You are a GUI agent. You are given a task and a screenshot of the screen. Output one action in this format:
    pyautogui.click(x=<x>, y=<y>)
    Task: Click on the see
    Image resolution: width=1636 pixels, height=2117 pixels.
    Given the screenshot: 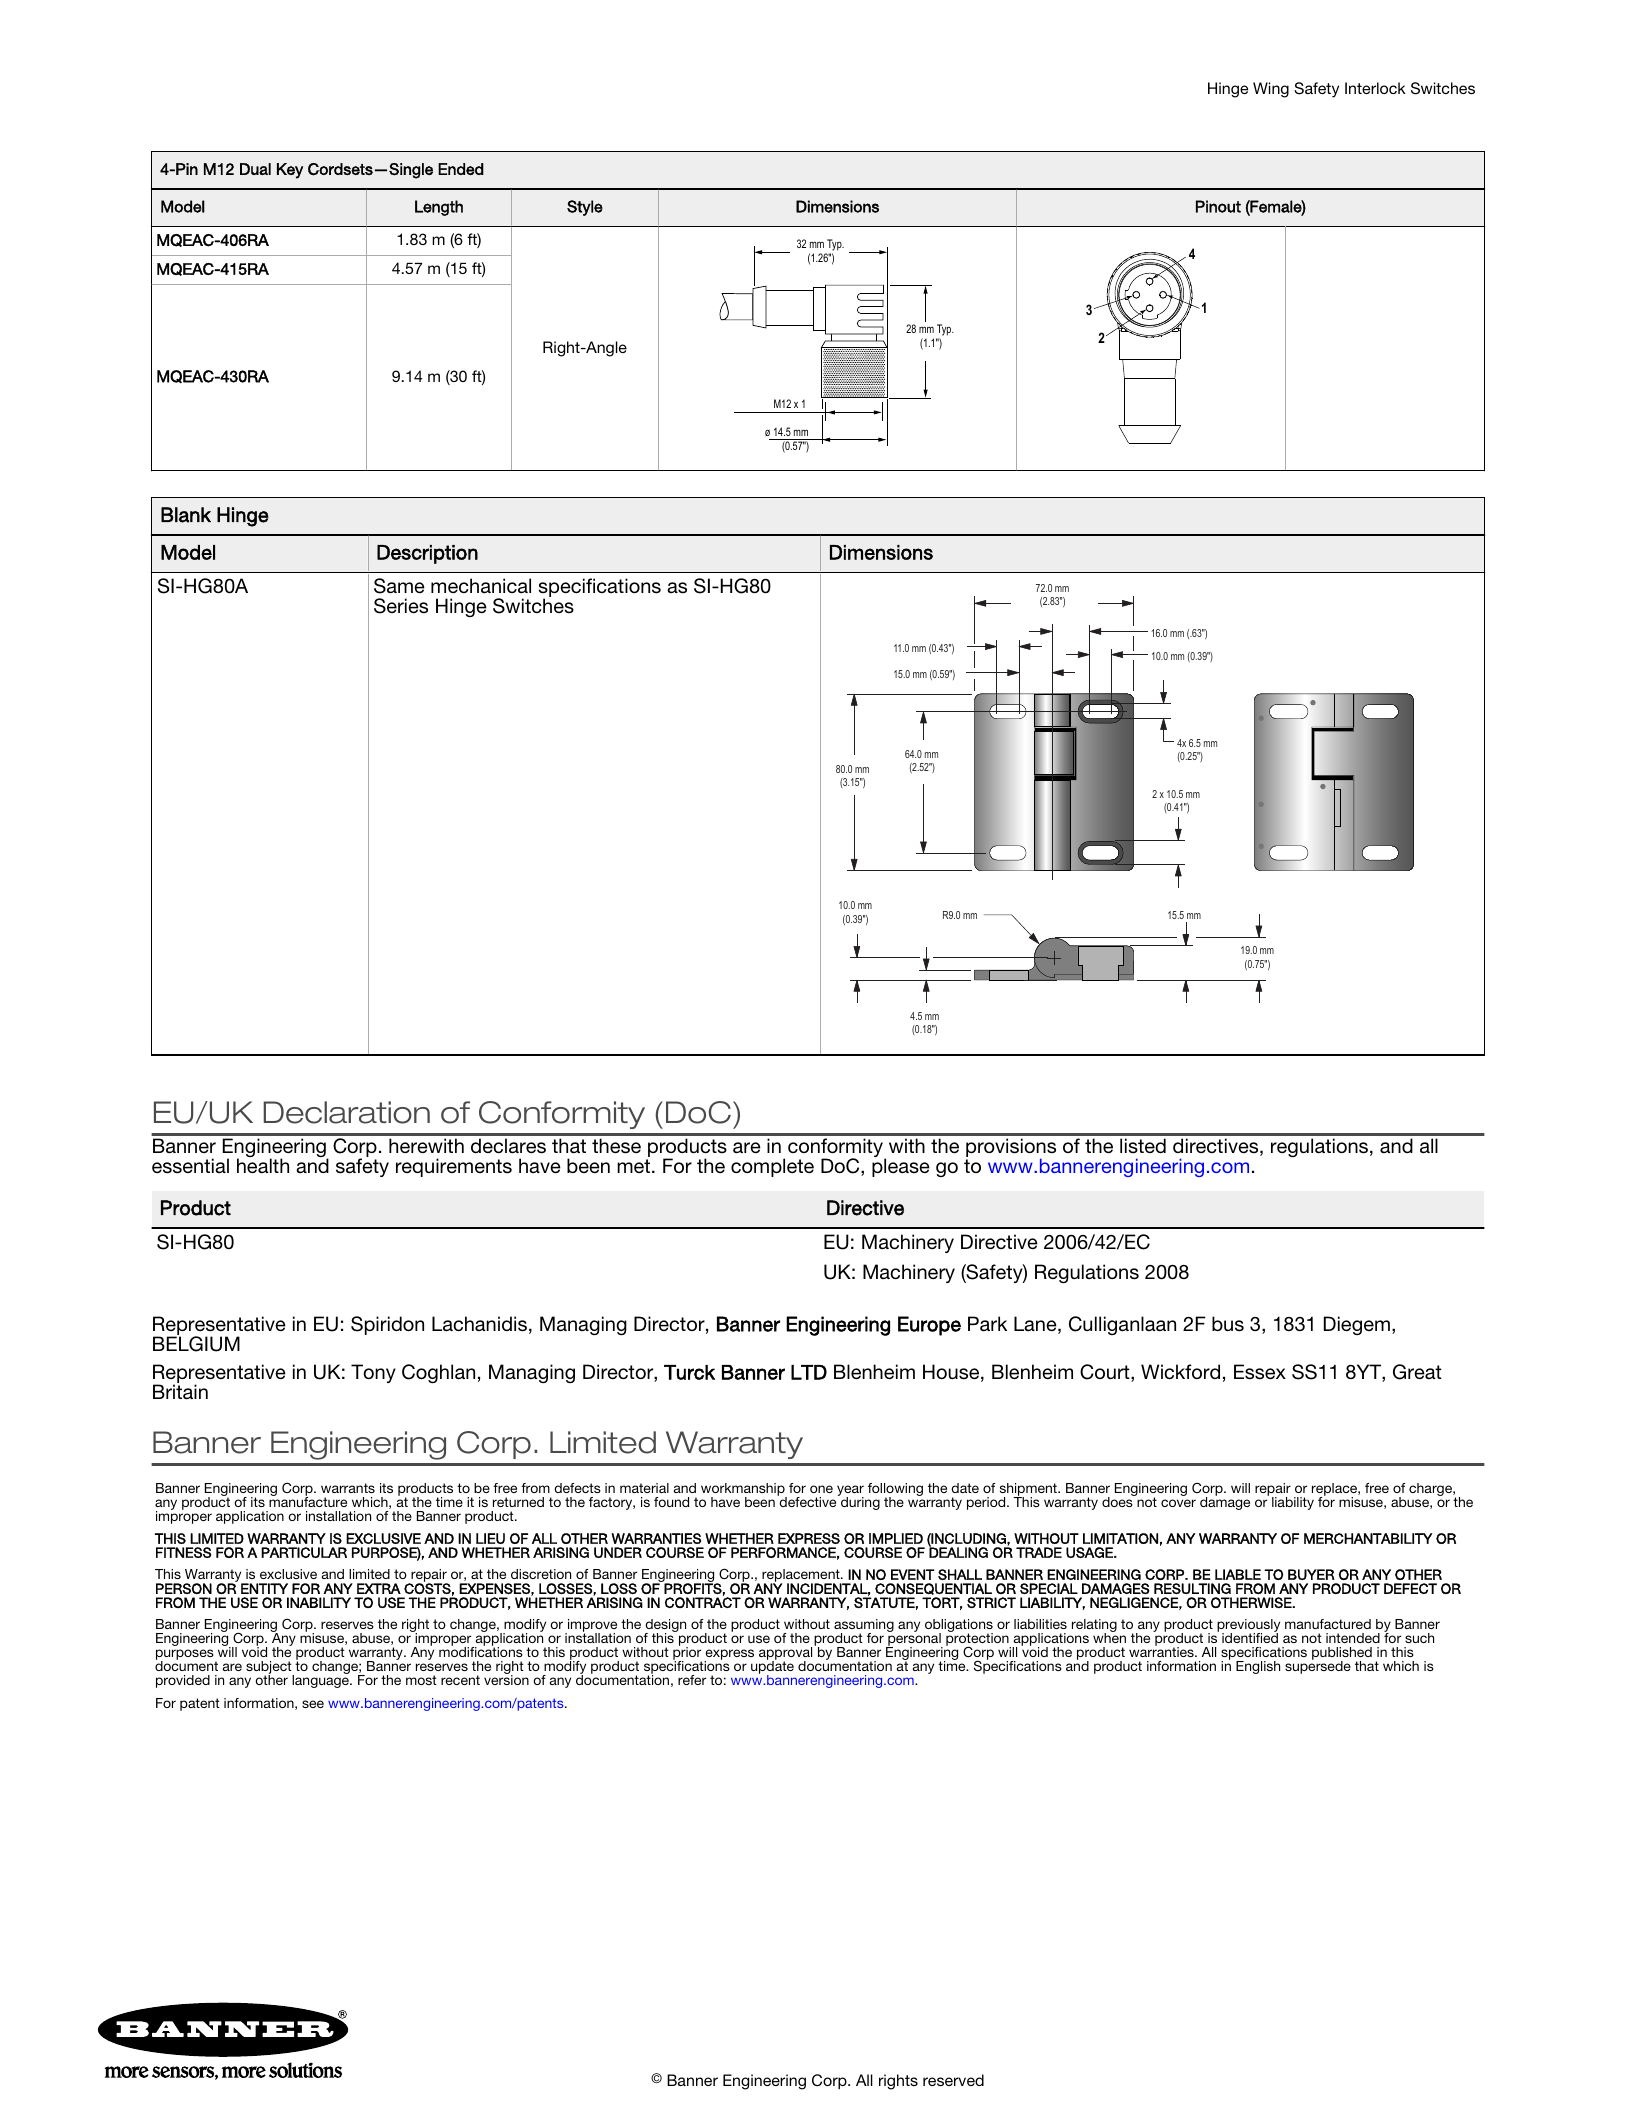 What is the action you would take?
    pyautogui.click(x=313, y=1704)
